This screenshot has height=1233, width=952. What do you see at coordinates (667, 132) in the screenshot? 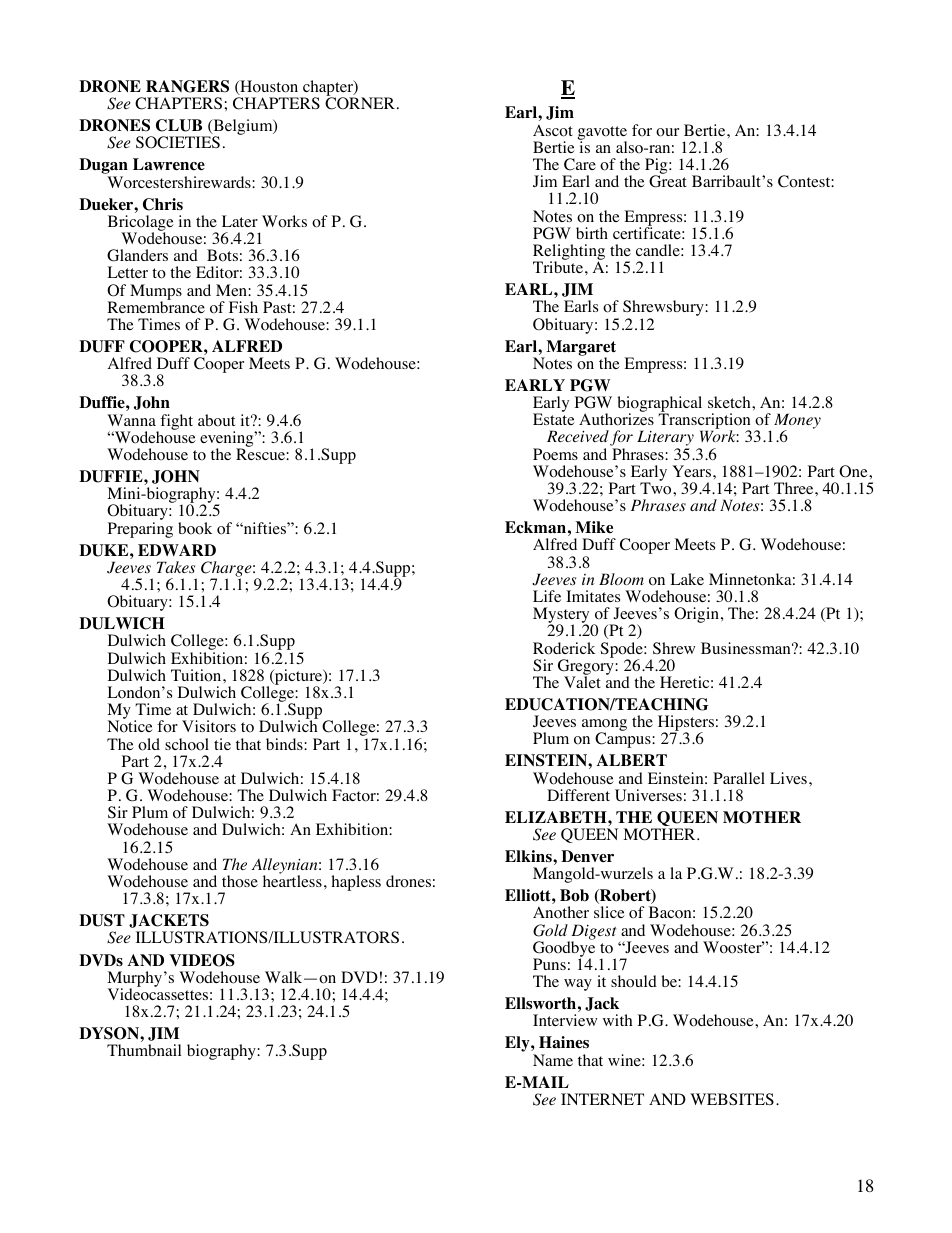
I see `our` at bounding box center [667, 132].
